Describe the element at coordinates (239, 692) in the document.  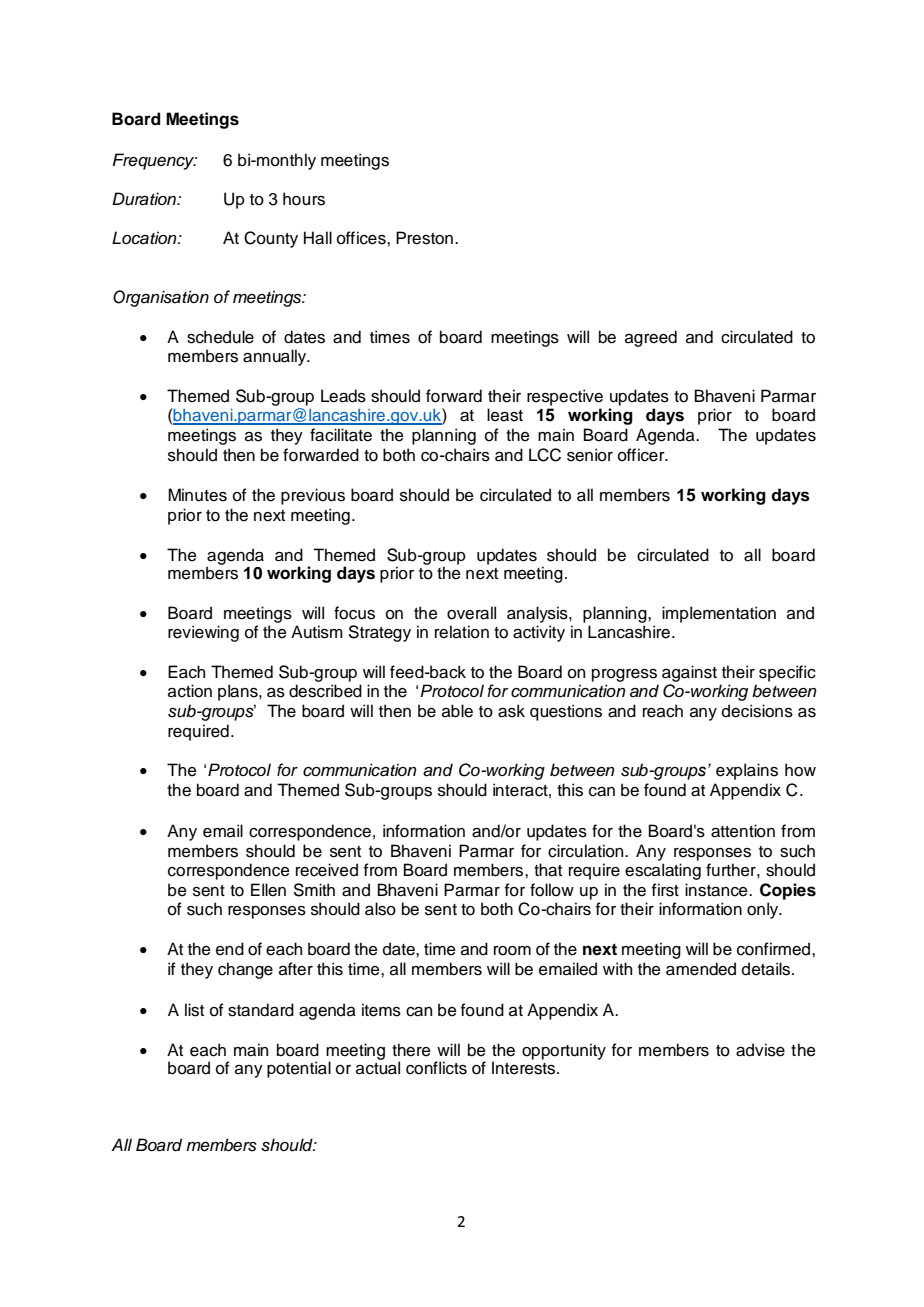
I see `plans` at that location.
